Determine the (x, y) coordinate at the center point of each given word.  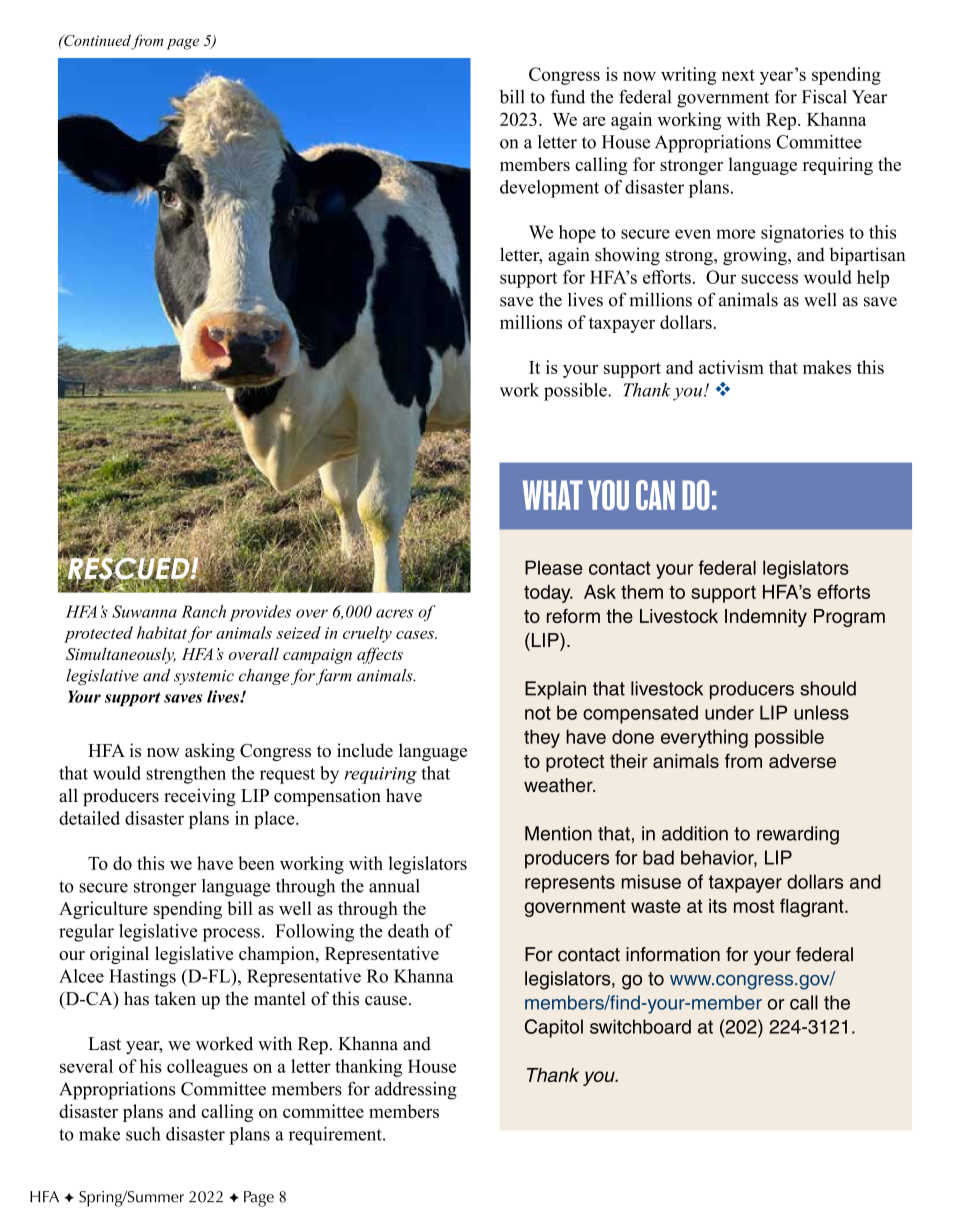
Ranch (203, 611)
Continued (97, 41)
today (548, 594)
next (738, 75)
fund (568, 97)
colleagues (207, 1068)
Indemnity (766, 618)
